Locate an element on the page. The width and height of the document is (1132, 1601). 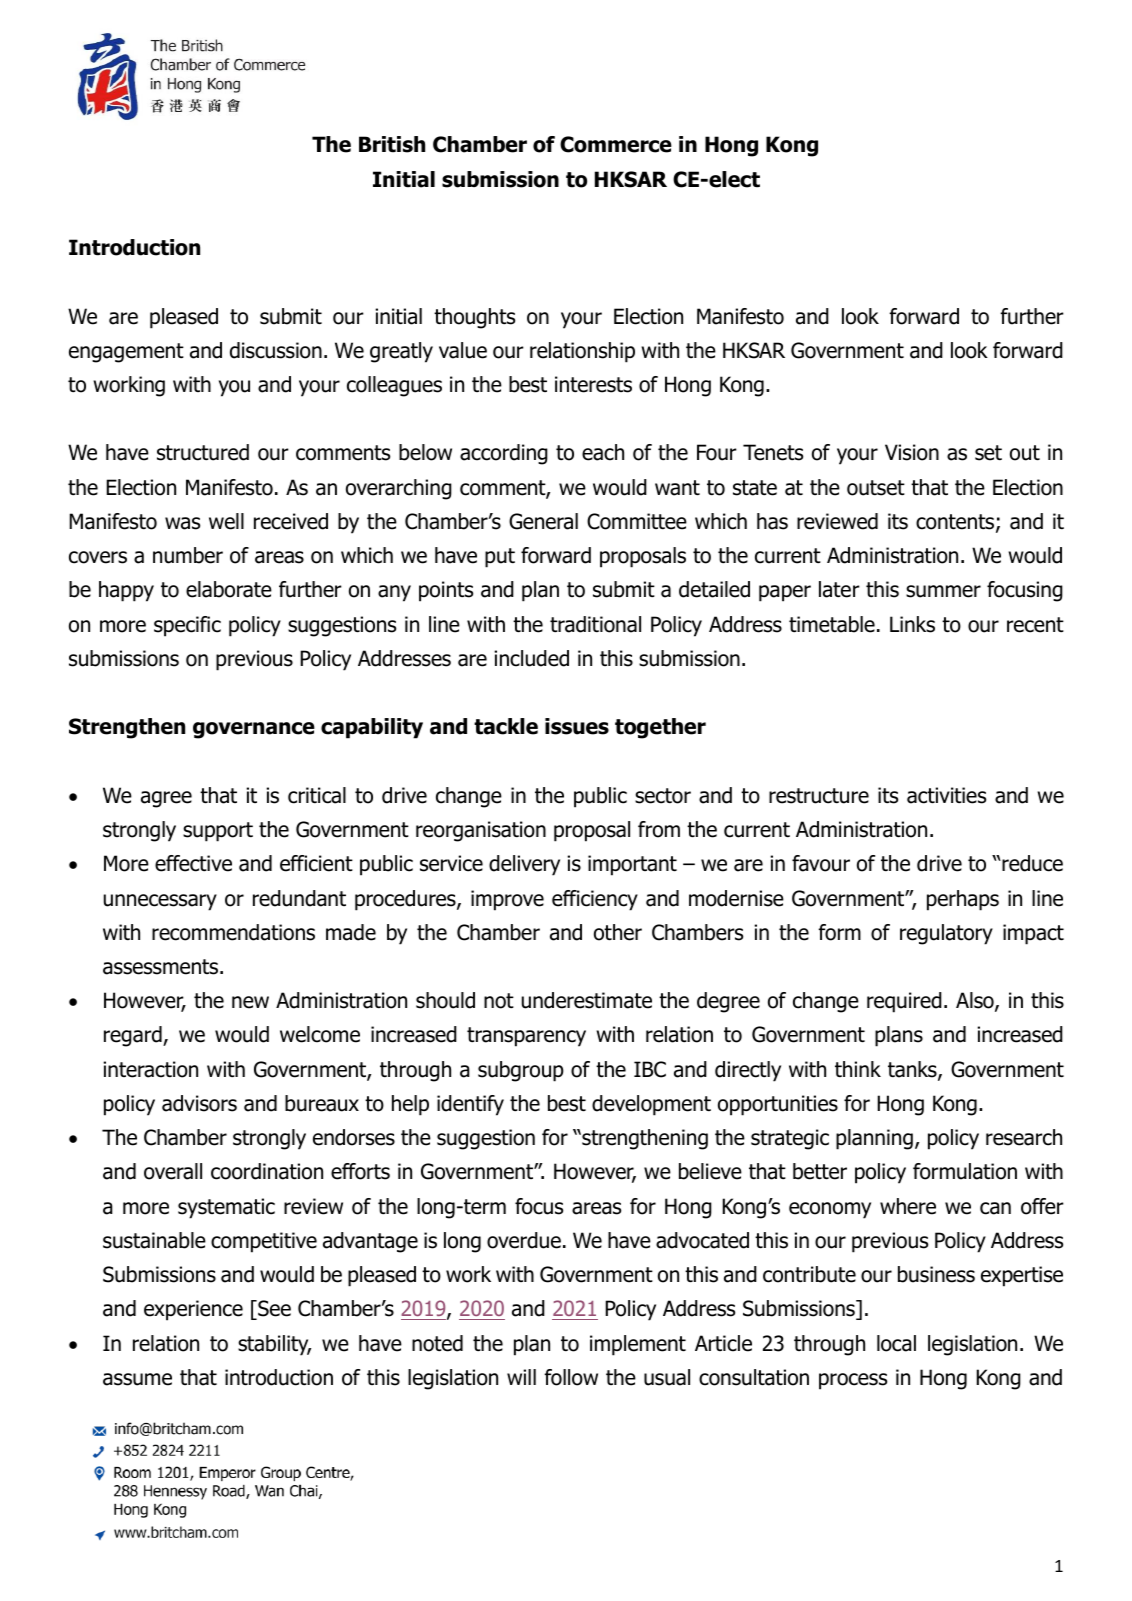
follow is located at coordinates (571, 1377).
